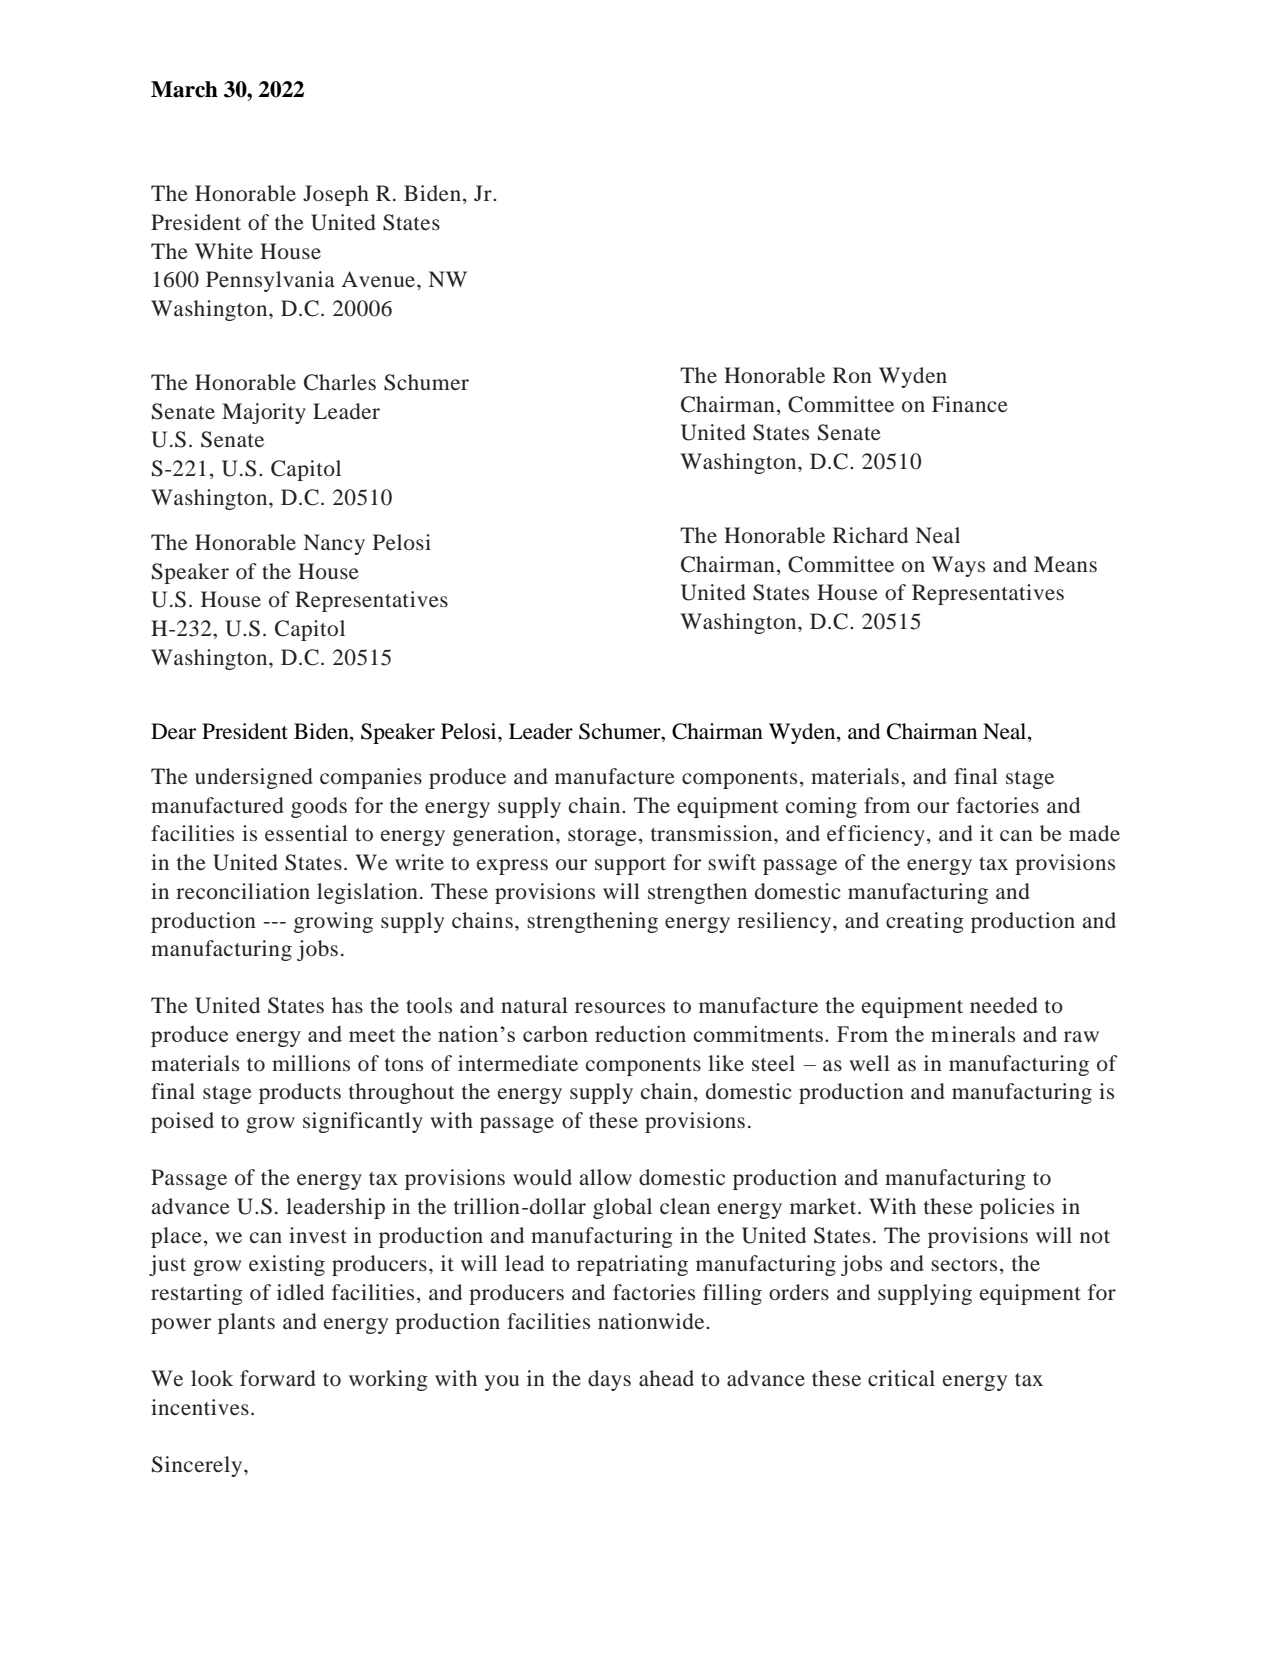 The height and width of the image is (1662, 1285). I want to click on critical, so click(901, 1378).
